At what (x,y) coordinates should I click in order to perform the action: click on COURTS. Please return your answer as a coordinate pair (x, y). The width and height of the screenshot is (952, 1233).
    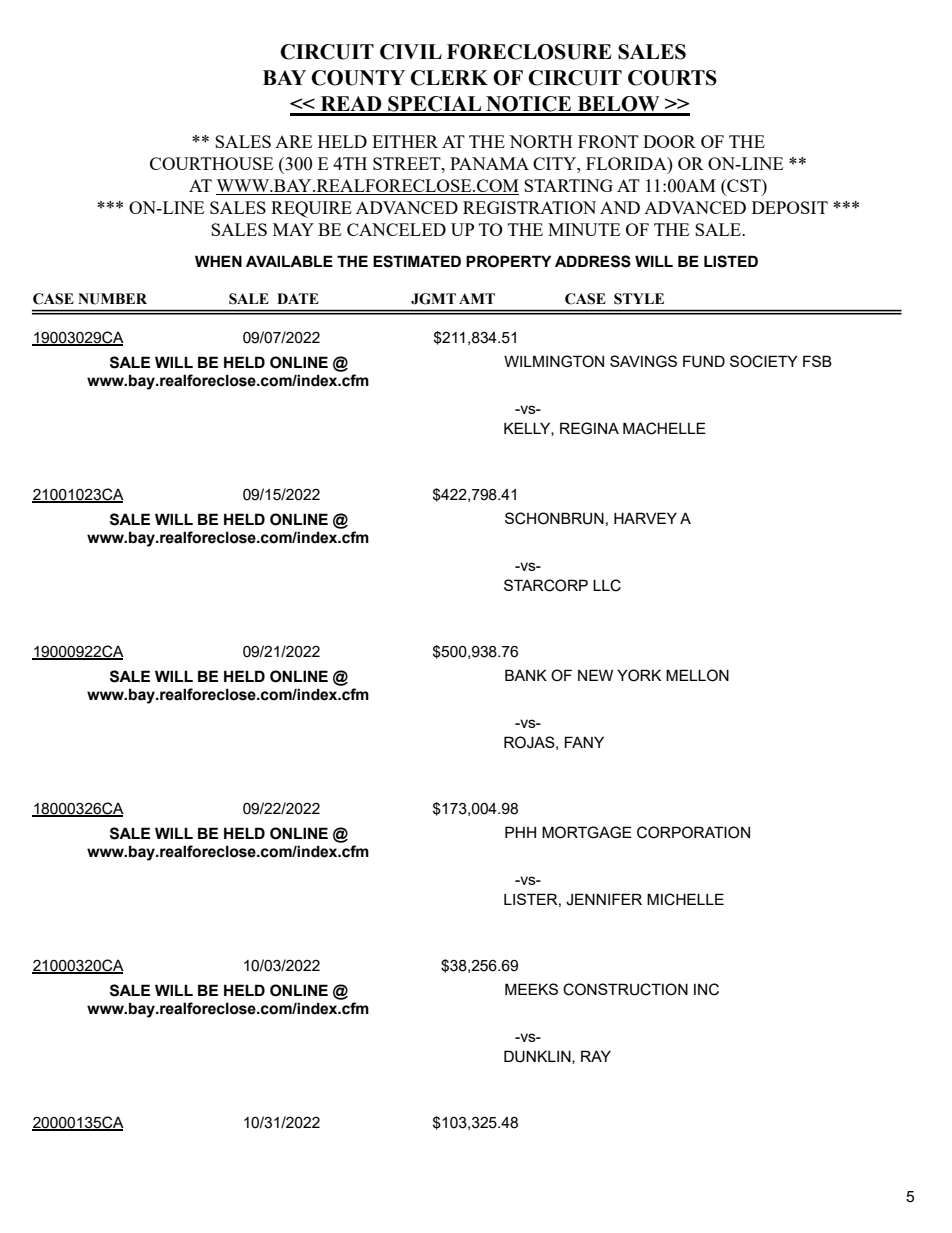
    Looking at the image, I should click on (672, 78).
